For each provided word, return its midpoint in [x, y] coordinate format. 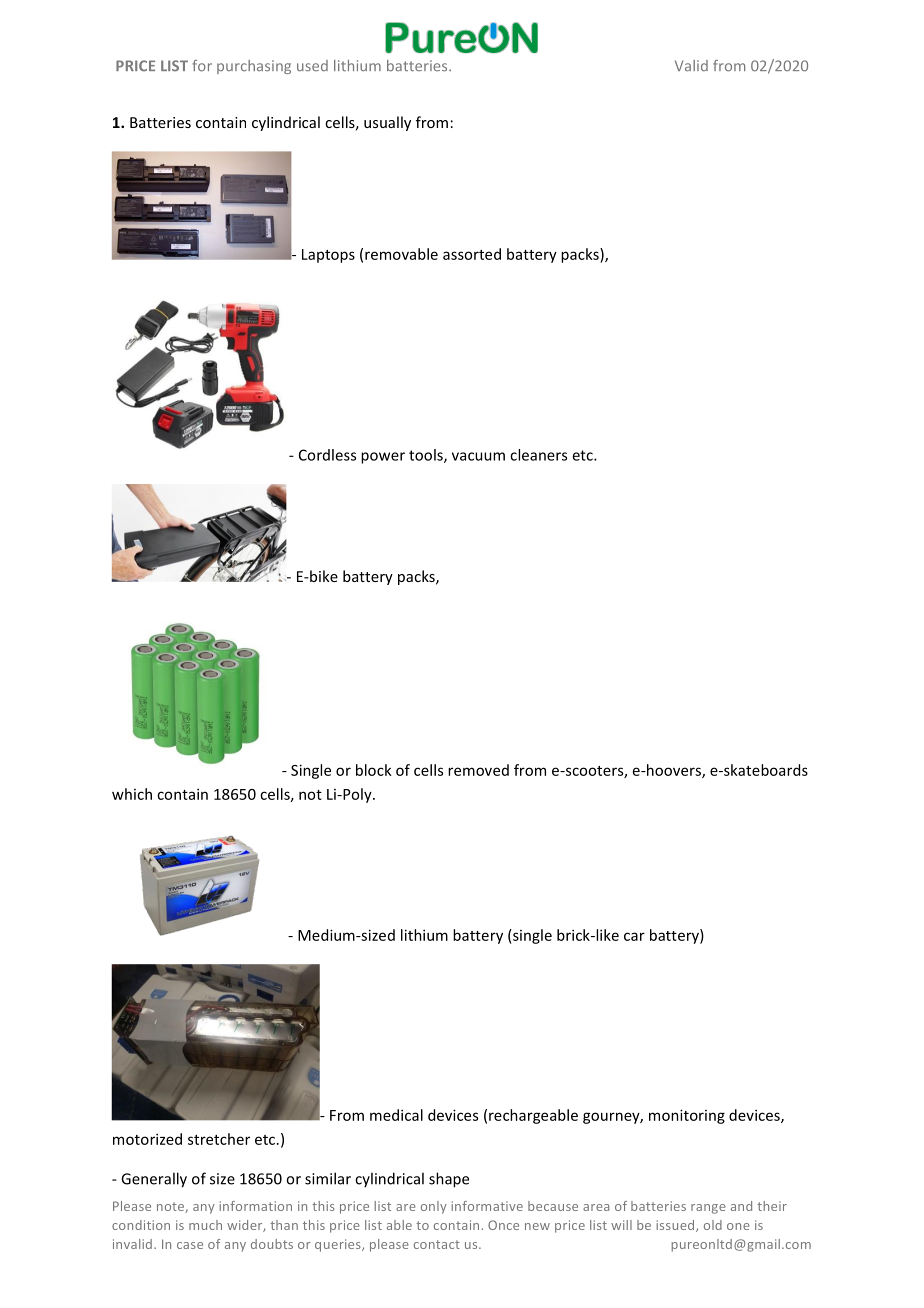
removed [478, 770]
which [132, 794]
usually [387, 123]
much [205, 1225]
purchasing [254, 67]
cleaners [538, 455]
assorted [472, 254]
